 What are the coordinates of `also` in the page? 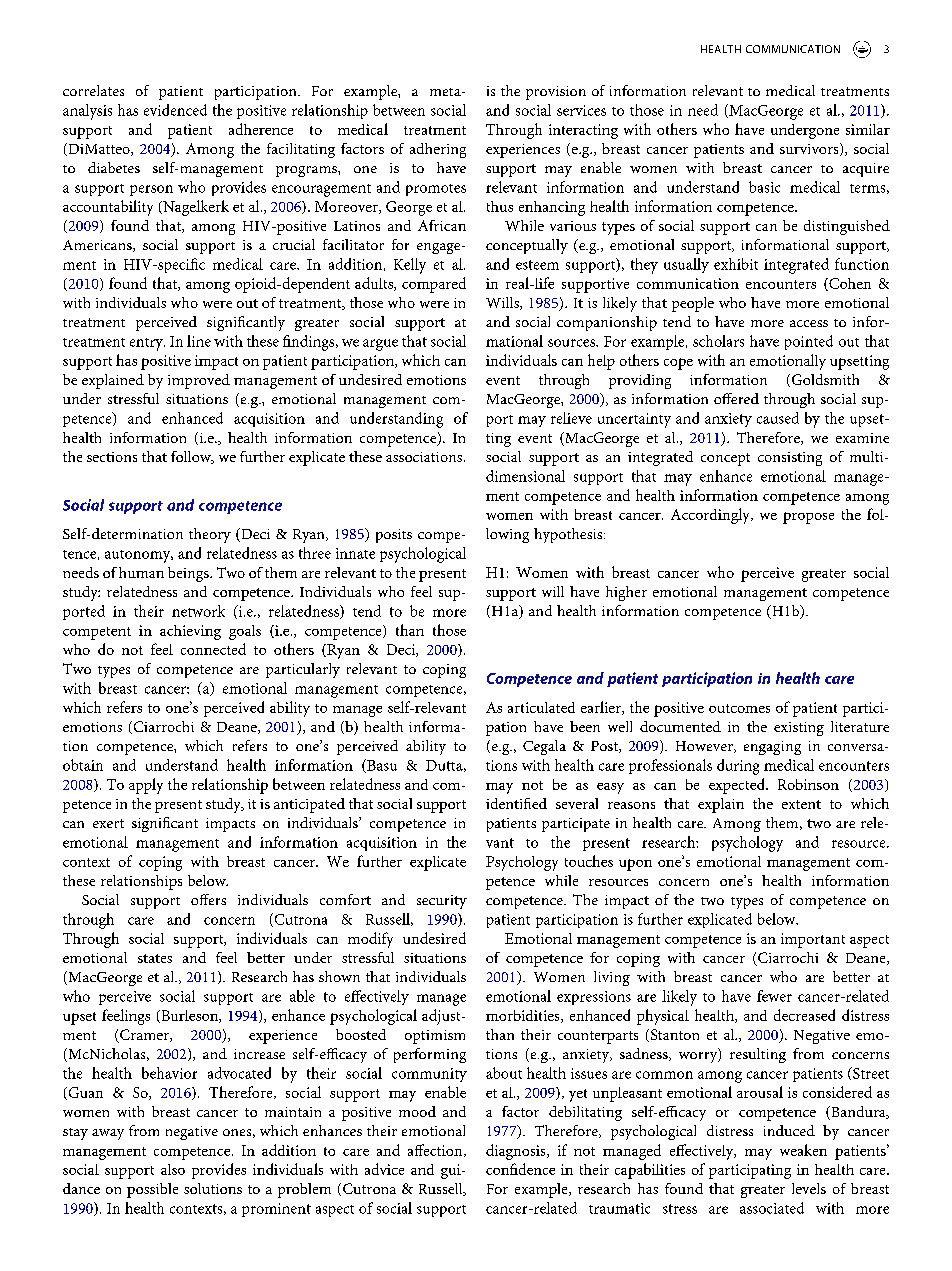 It's located at (173, 1169).
